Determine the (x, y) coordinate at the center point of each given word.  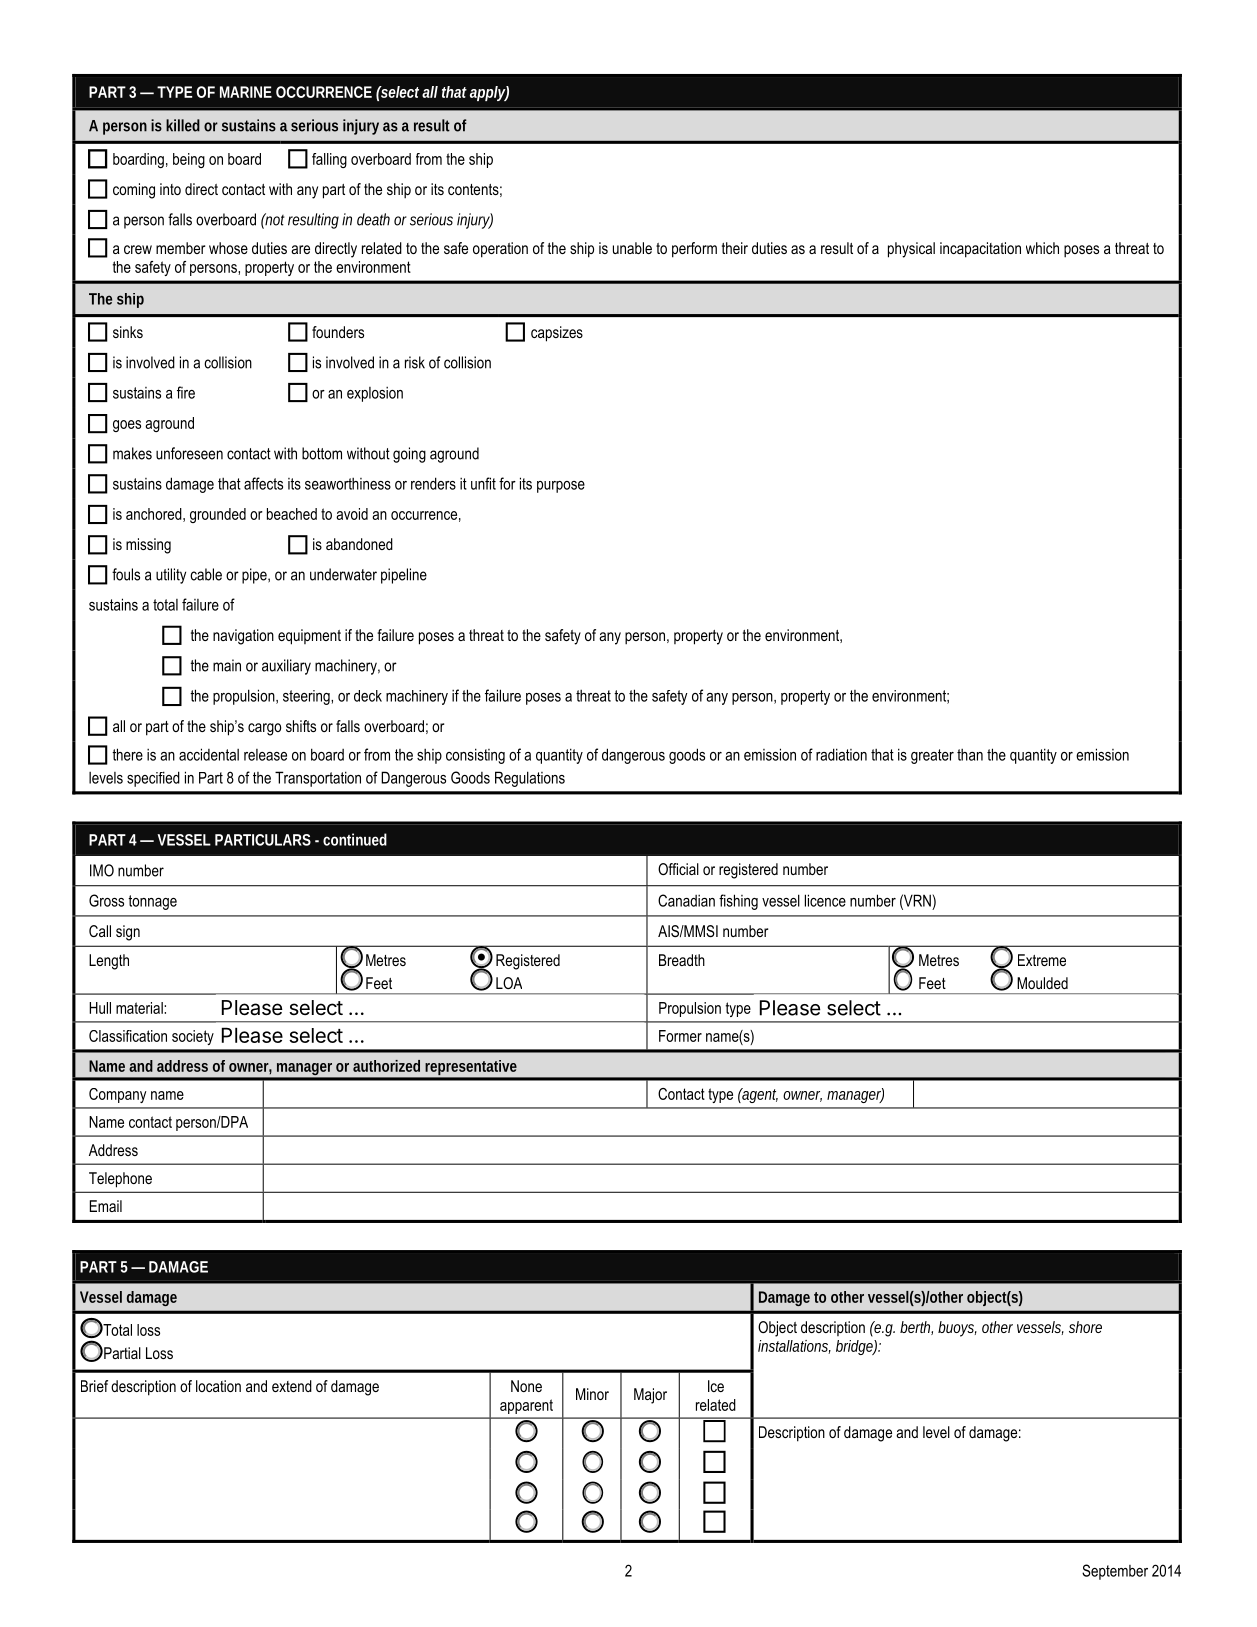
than (970, 755)
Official (678, 869)
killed (183, 125)
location (218, 1386)
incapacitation (980, 250)
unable (632, 248)
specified (153, 779)
